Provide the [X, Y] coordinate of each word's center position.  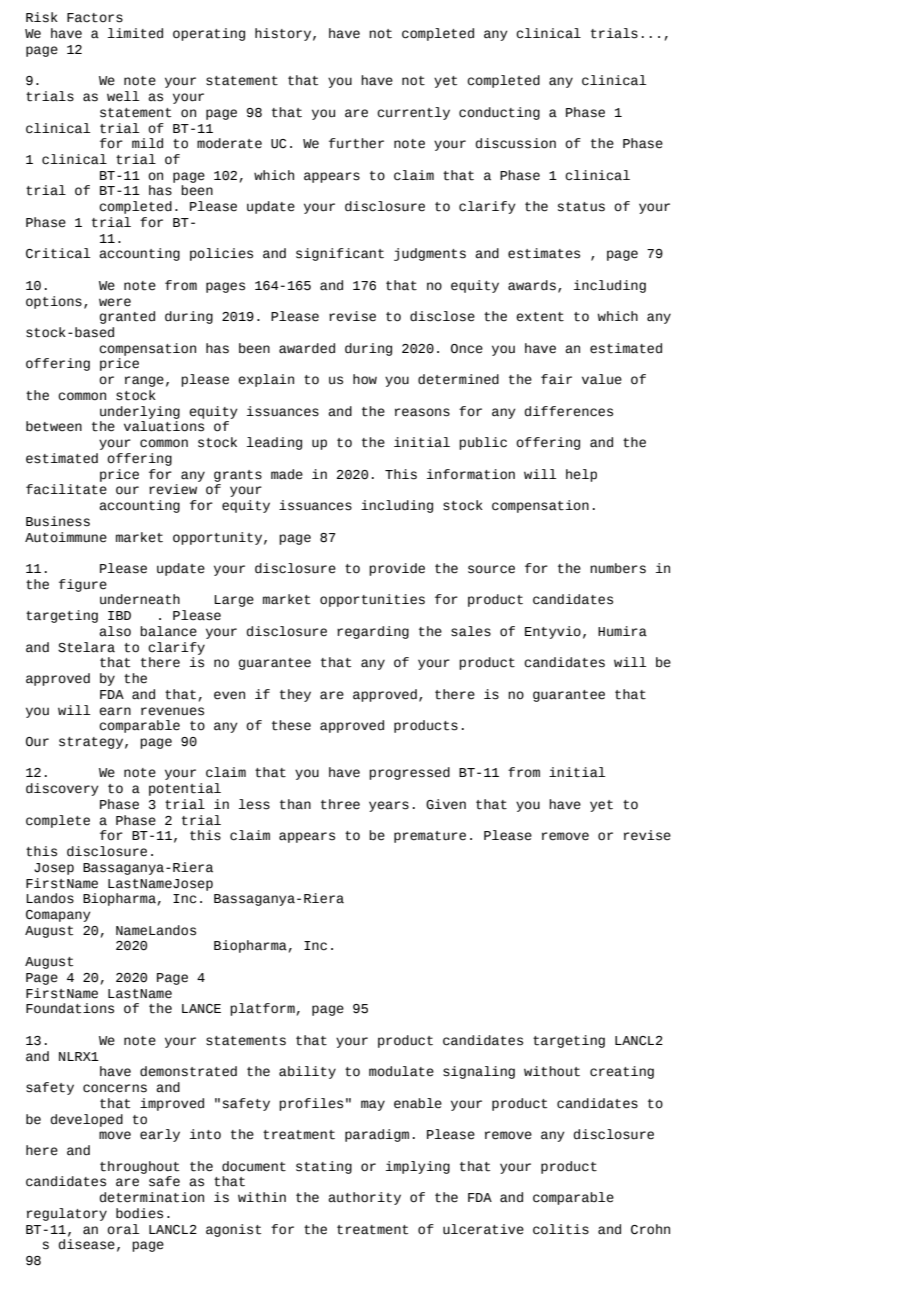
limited [135, 33]
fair [556, 379]
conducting [499, 113]
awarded [307, 348]
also [115, 631]
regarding [373, 632]
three [340, 804]
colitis [561, 1229]
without [552, 1071]
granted [127, 317]
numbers [618, 568]
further [356, 143]
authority [364, 1198]
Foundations [70, 1008]
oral [123, 1229]
